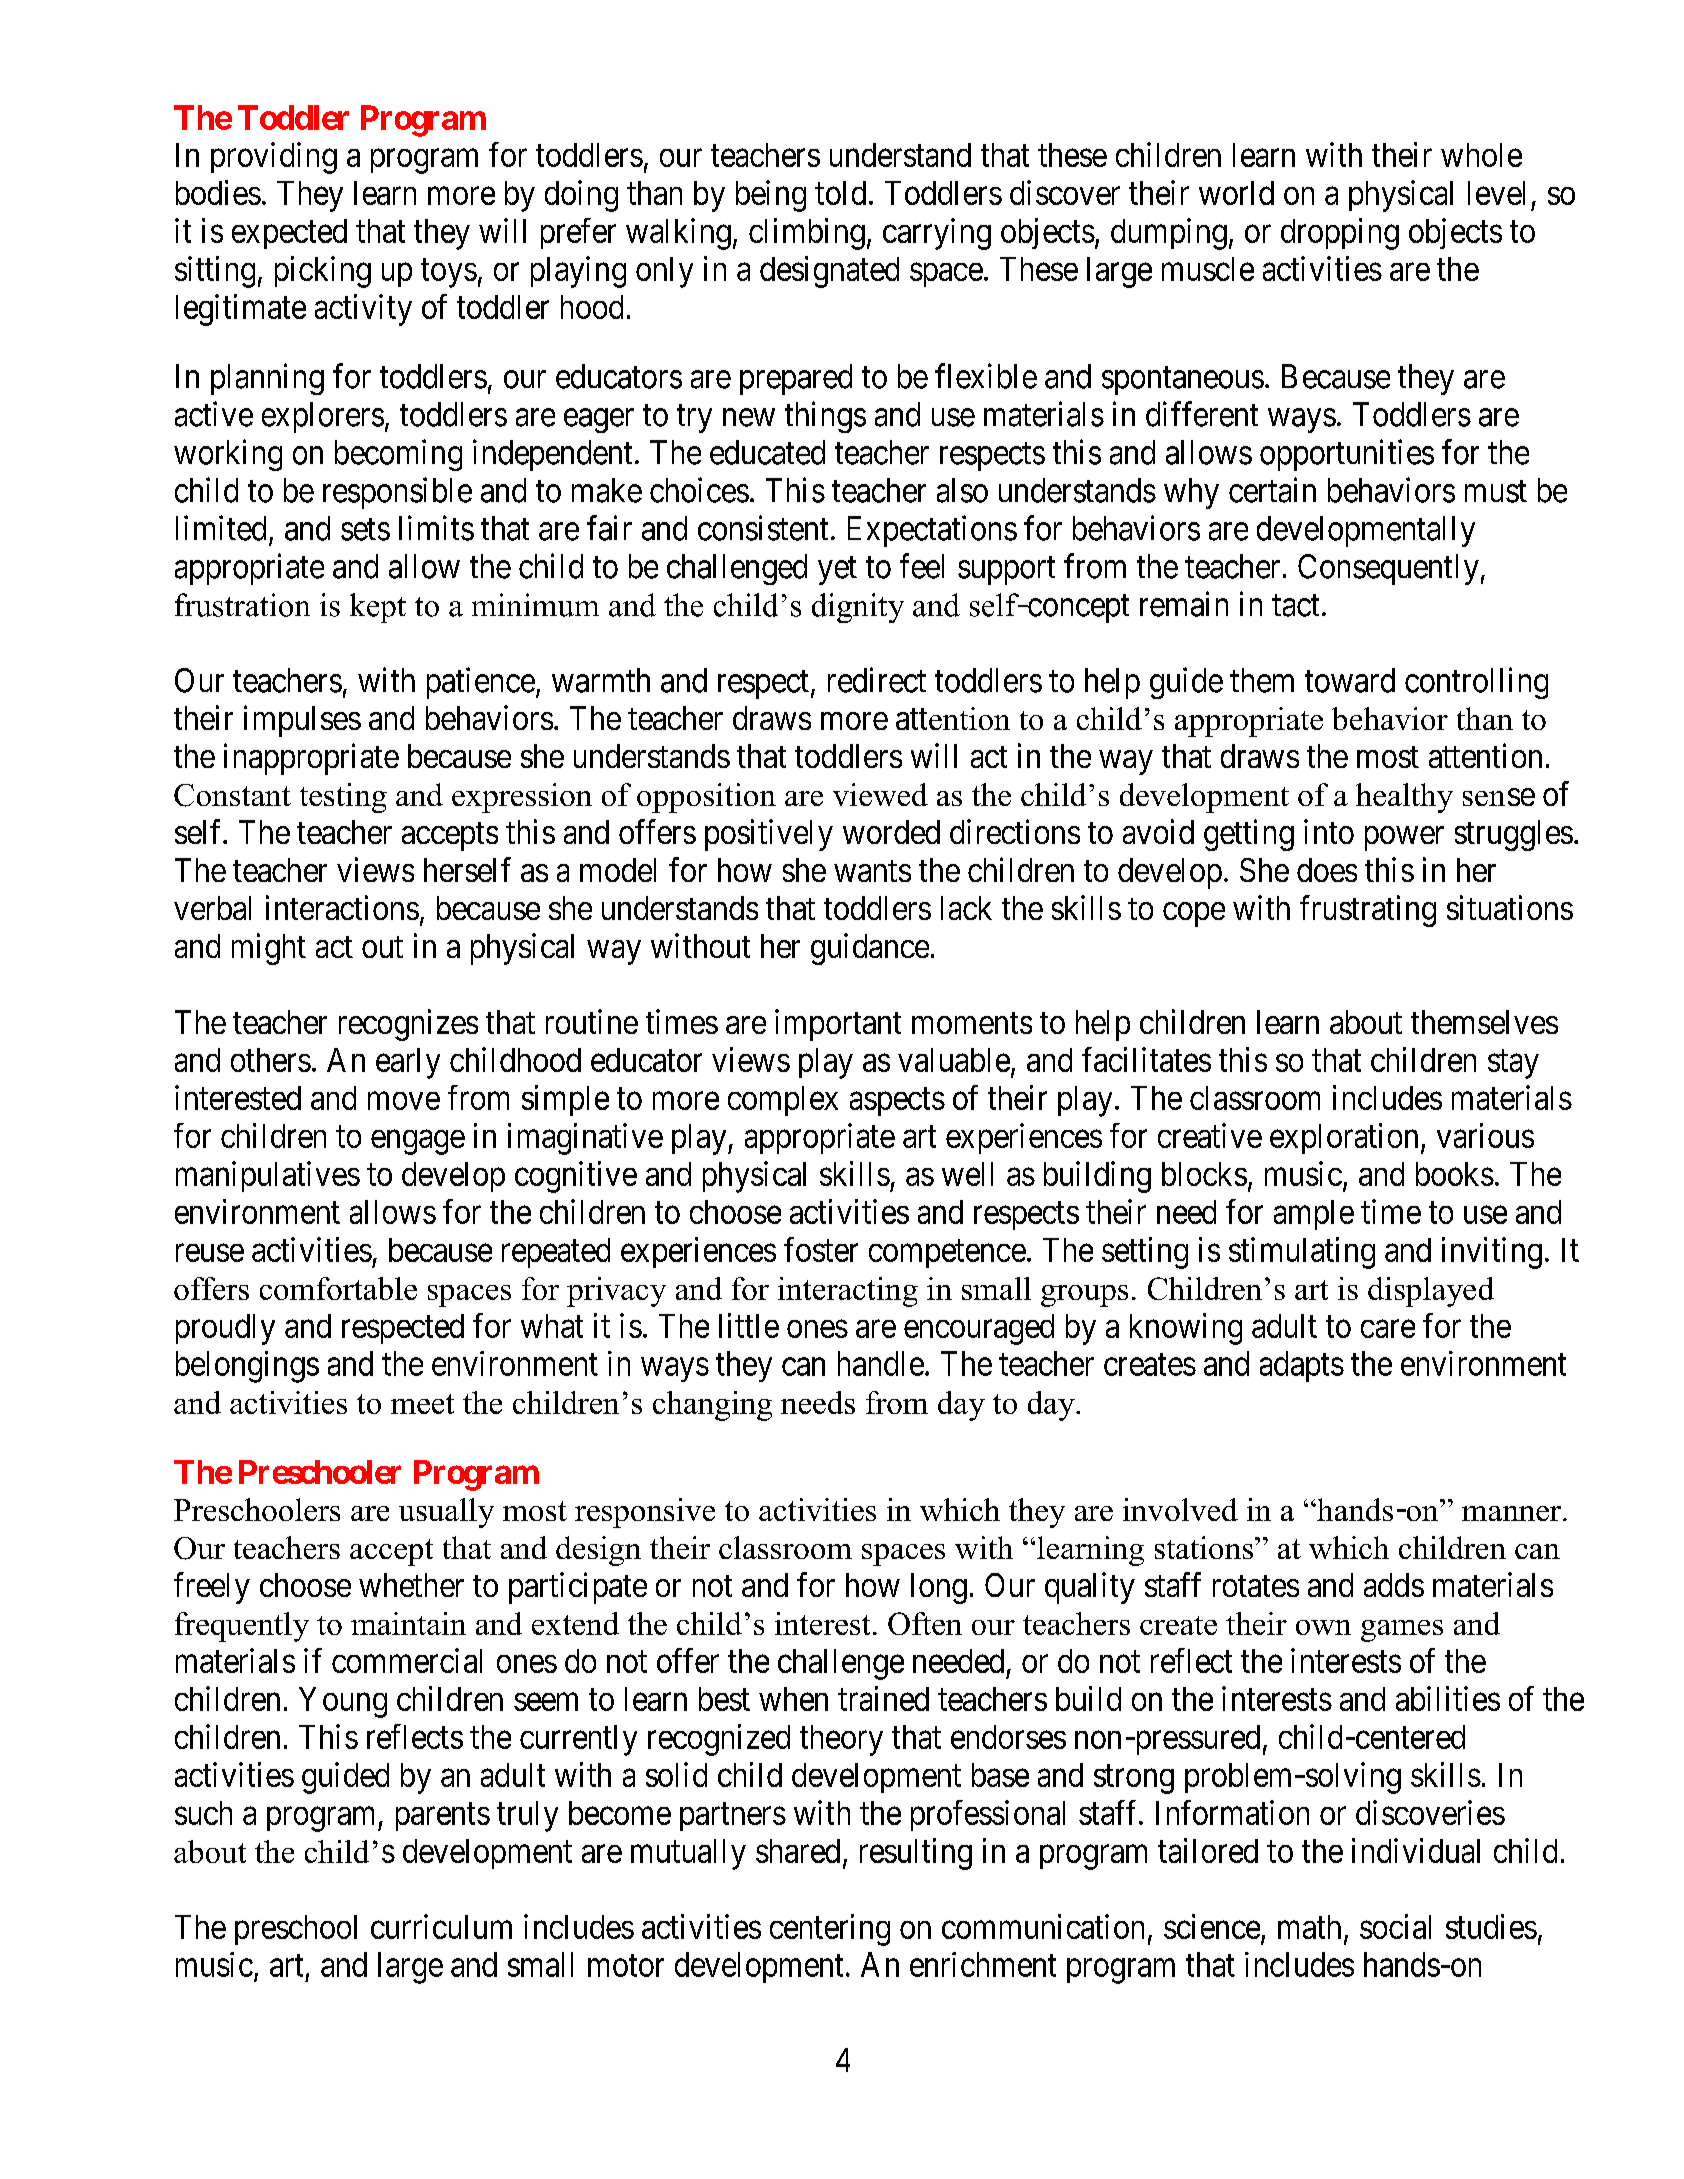 Image resolution: width=1684 pixels, height=2179 pixels. I want to click on curriculum, so click(441, 1926).
